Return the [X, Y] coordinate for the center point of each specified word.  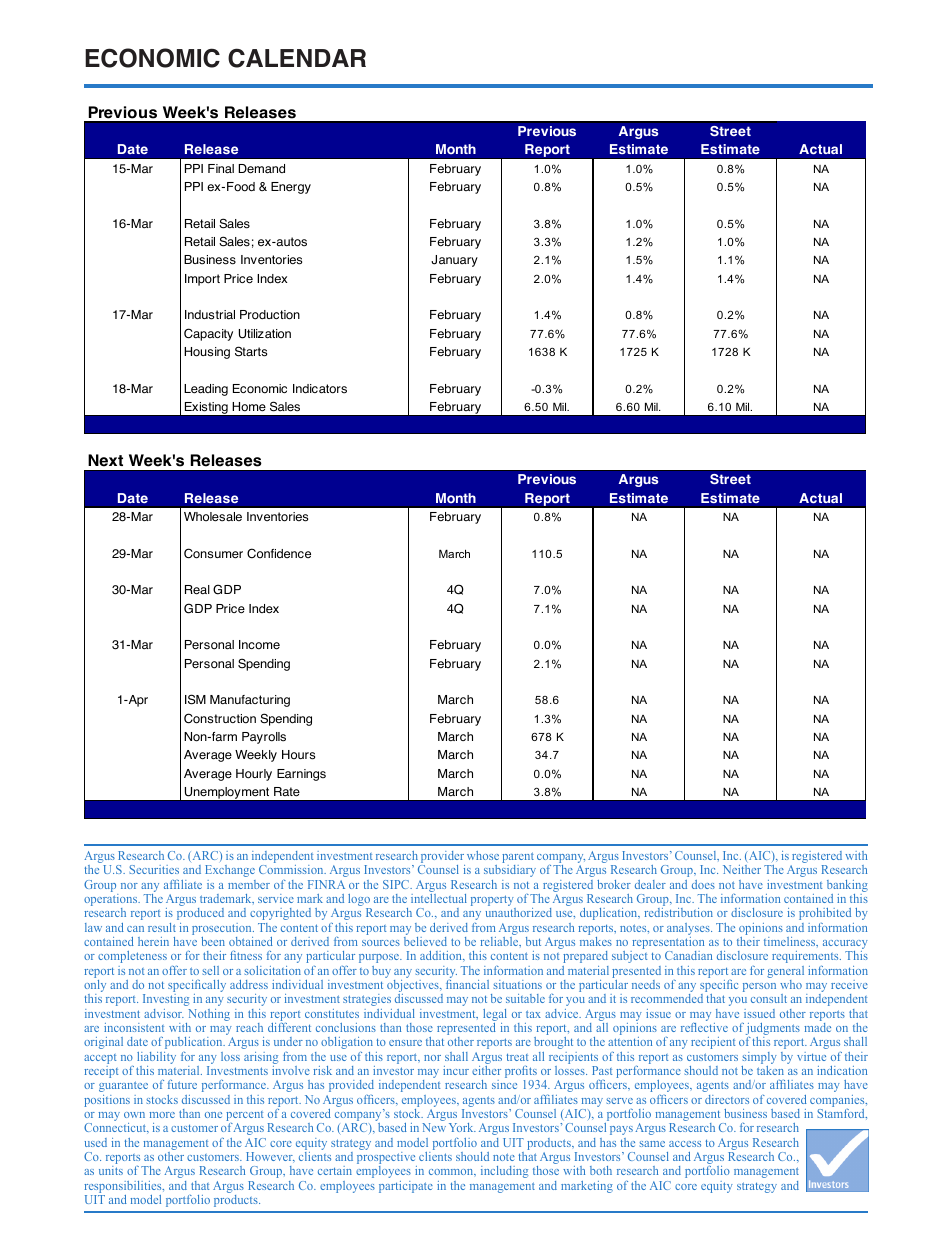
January [454, 261]
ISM [195, 699]
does [703, 884]
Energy [291, 188]
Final [221, 169]
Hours [298, 755]
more [162, 1115]
